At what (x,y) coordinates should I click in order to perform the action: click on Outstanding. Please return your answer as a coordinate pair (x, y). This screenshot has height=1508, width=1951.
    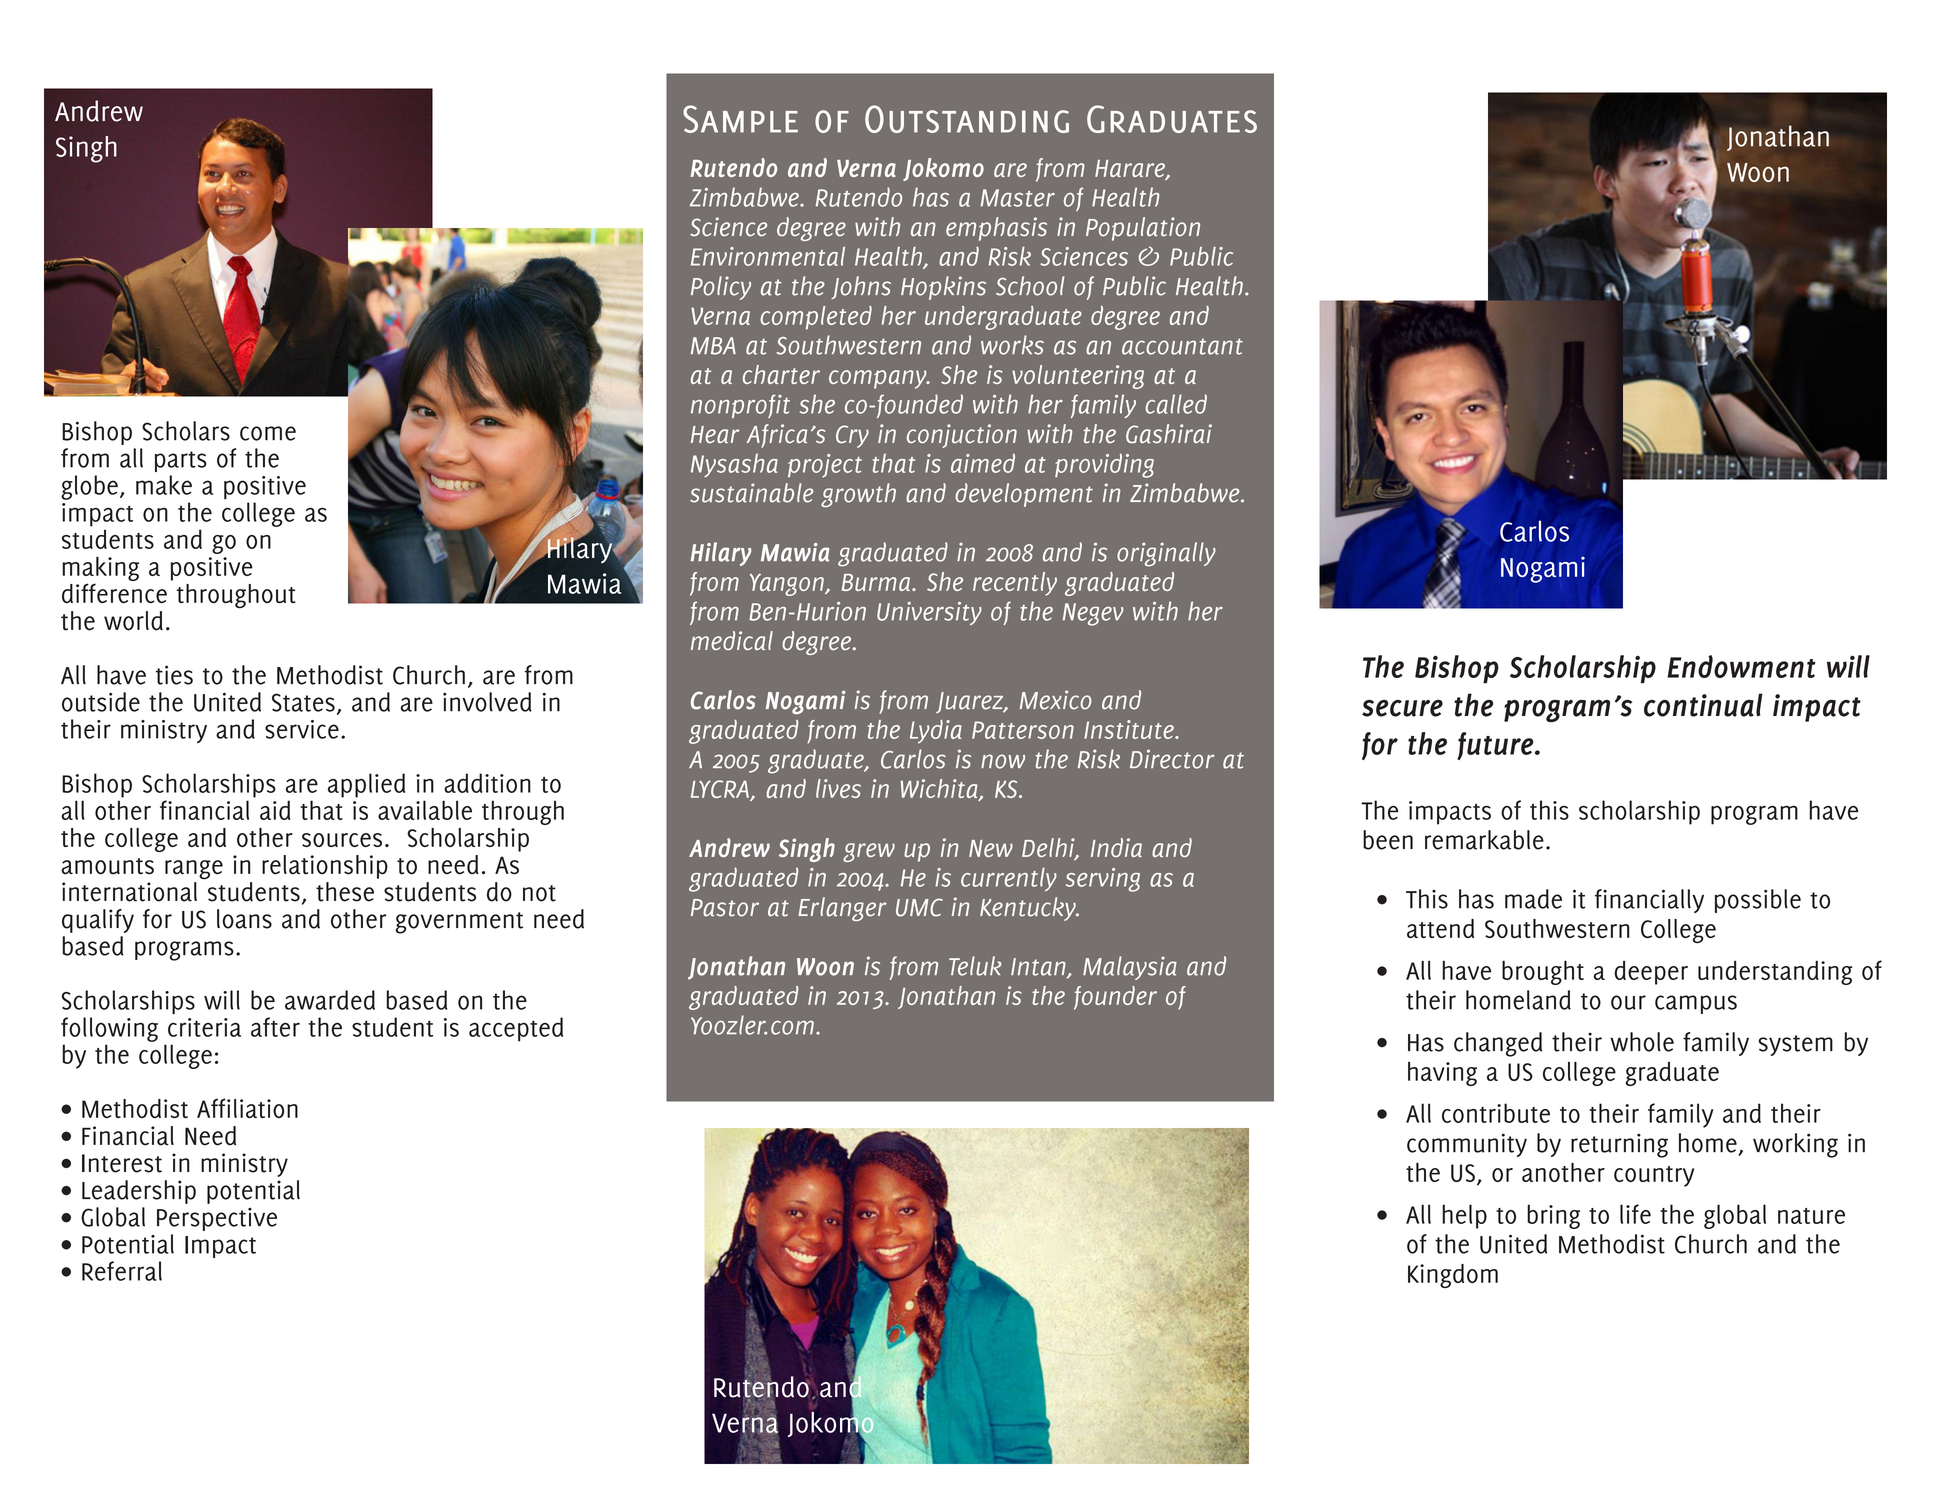
    Looking at the image, I should click on (967, 119).
